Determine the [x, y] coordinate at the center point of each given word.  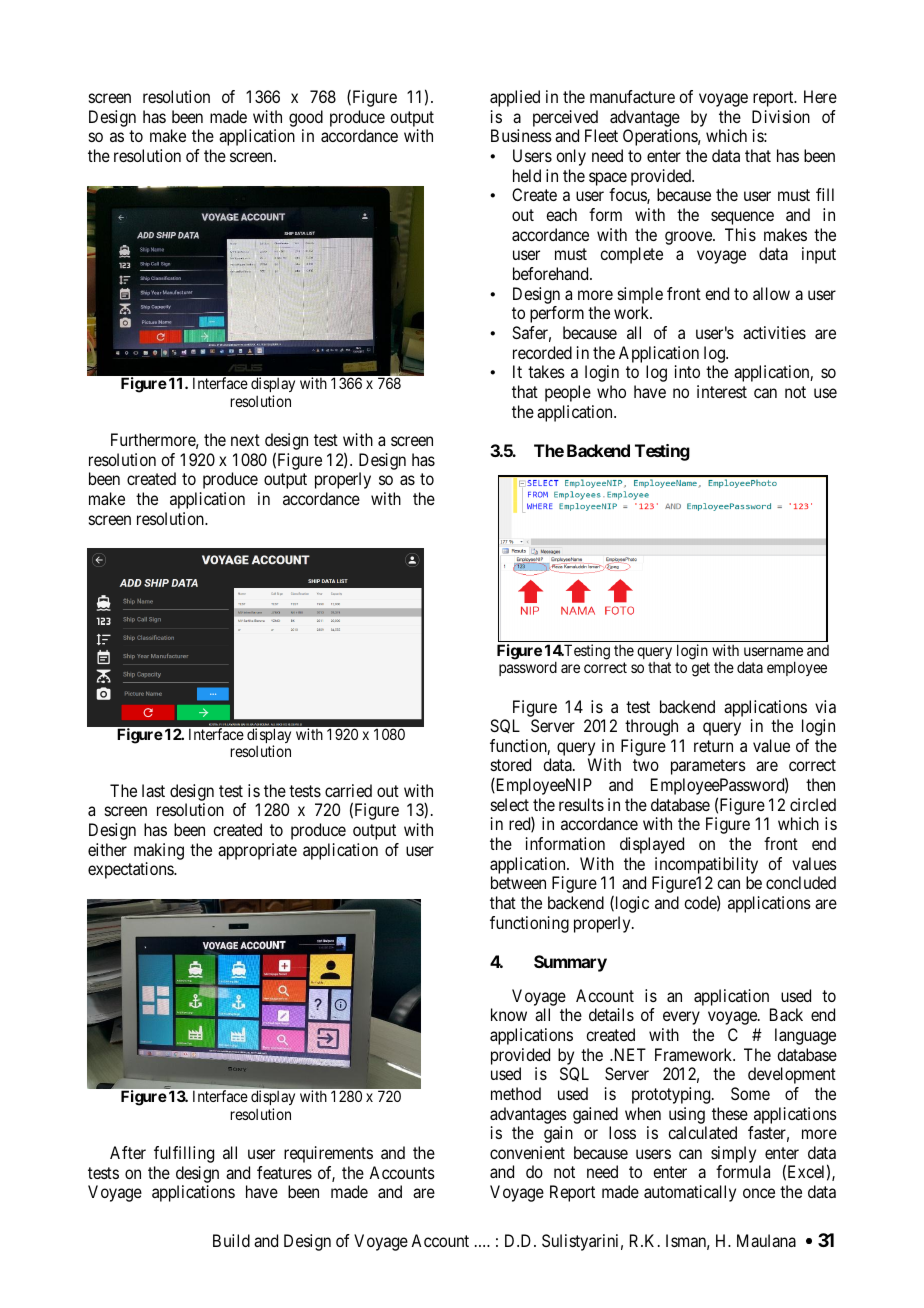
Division [781, 116]
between [518, 882]
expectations [131, 870]
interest [722, 391]
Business [521, 135]
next [245, 440]
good [306, 118]
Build [231, 1240]
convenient [527, 1152]
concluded [801, 882]
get [701, 669]
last [153, 790]
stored [511, 764]
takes [546, 371]
